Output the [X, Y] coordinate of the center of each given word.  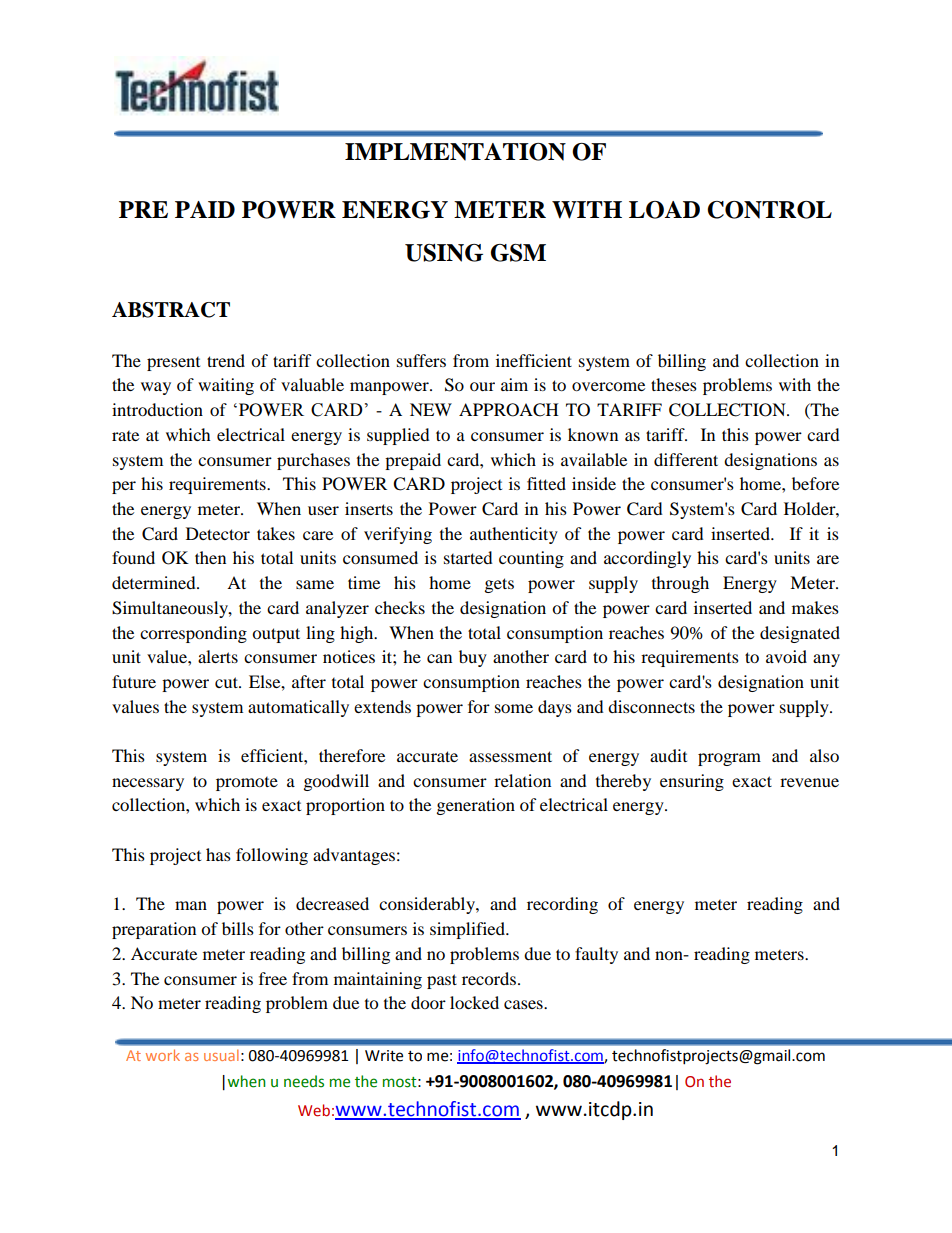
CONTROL [769, 210]
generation [476, 806]
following [272, 856]
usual [221, 1055]
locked [474, 1002]
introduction [157, 409]
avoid [786, 656]
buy [473, 658]
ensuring [692, 782]
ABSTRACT [171, 310]
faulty [596, 955]
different [686, 459]
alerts [218, 656]
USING [444, 253]
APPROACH [509, 410]
